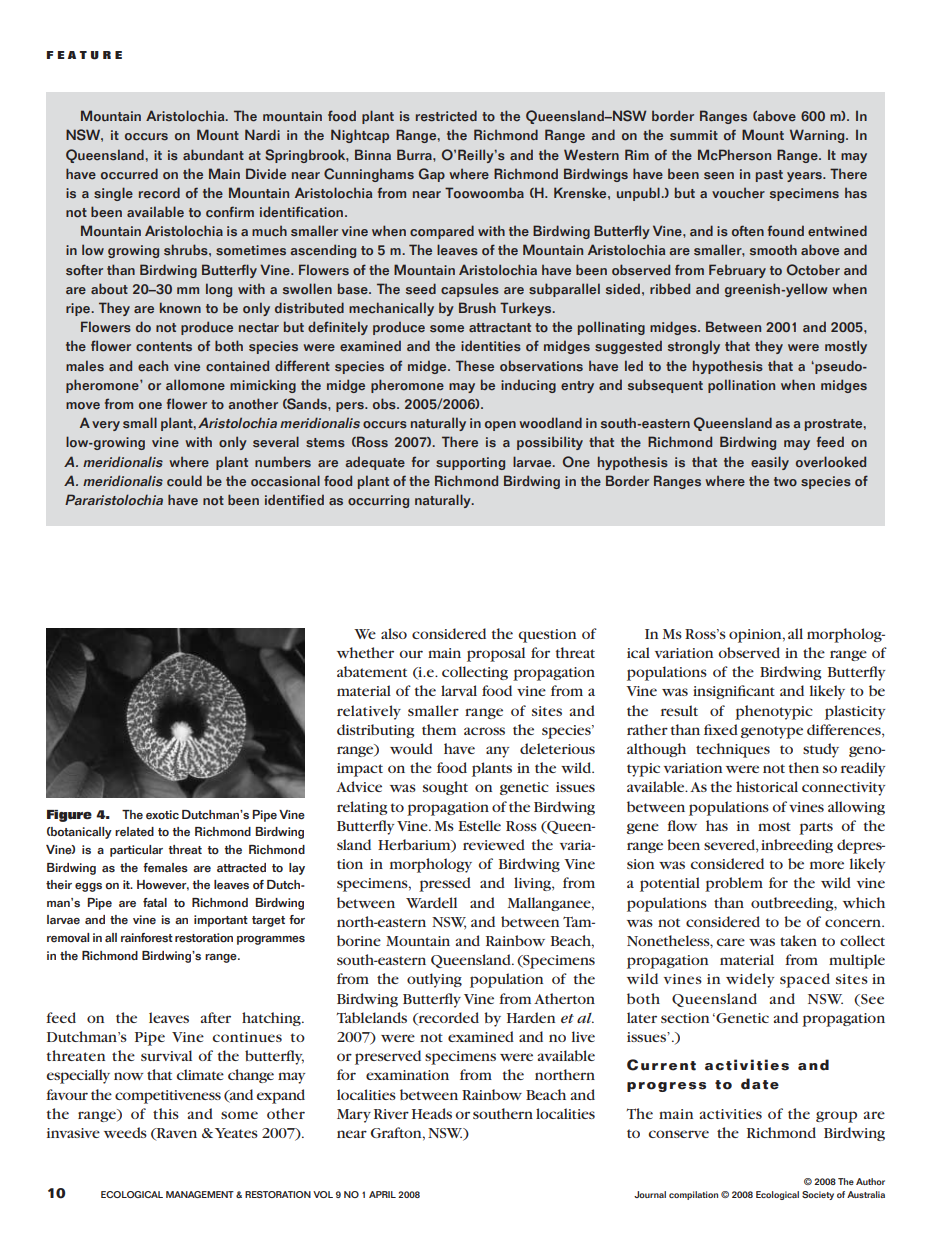 This image has height=1247, width=952. I want to click on proposal, so click(496, 654).
